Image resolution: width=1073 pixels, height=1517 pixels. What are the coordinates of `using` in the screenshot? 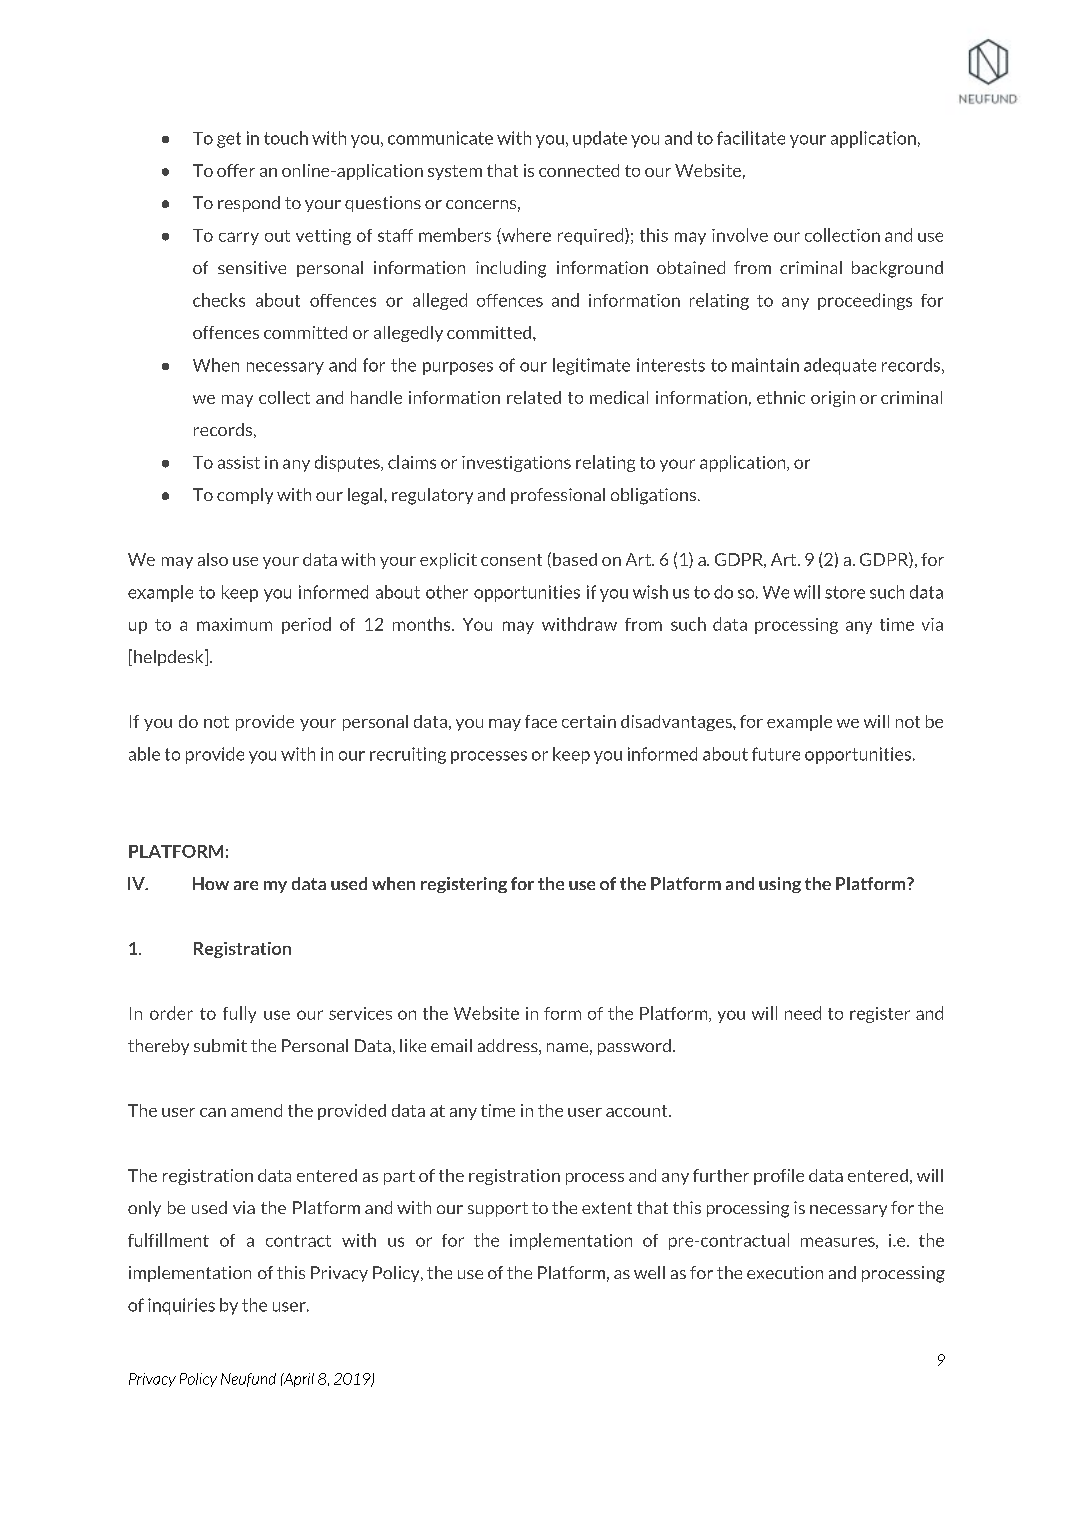 It's located at (780, 885).
